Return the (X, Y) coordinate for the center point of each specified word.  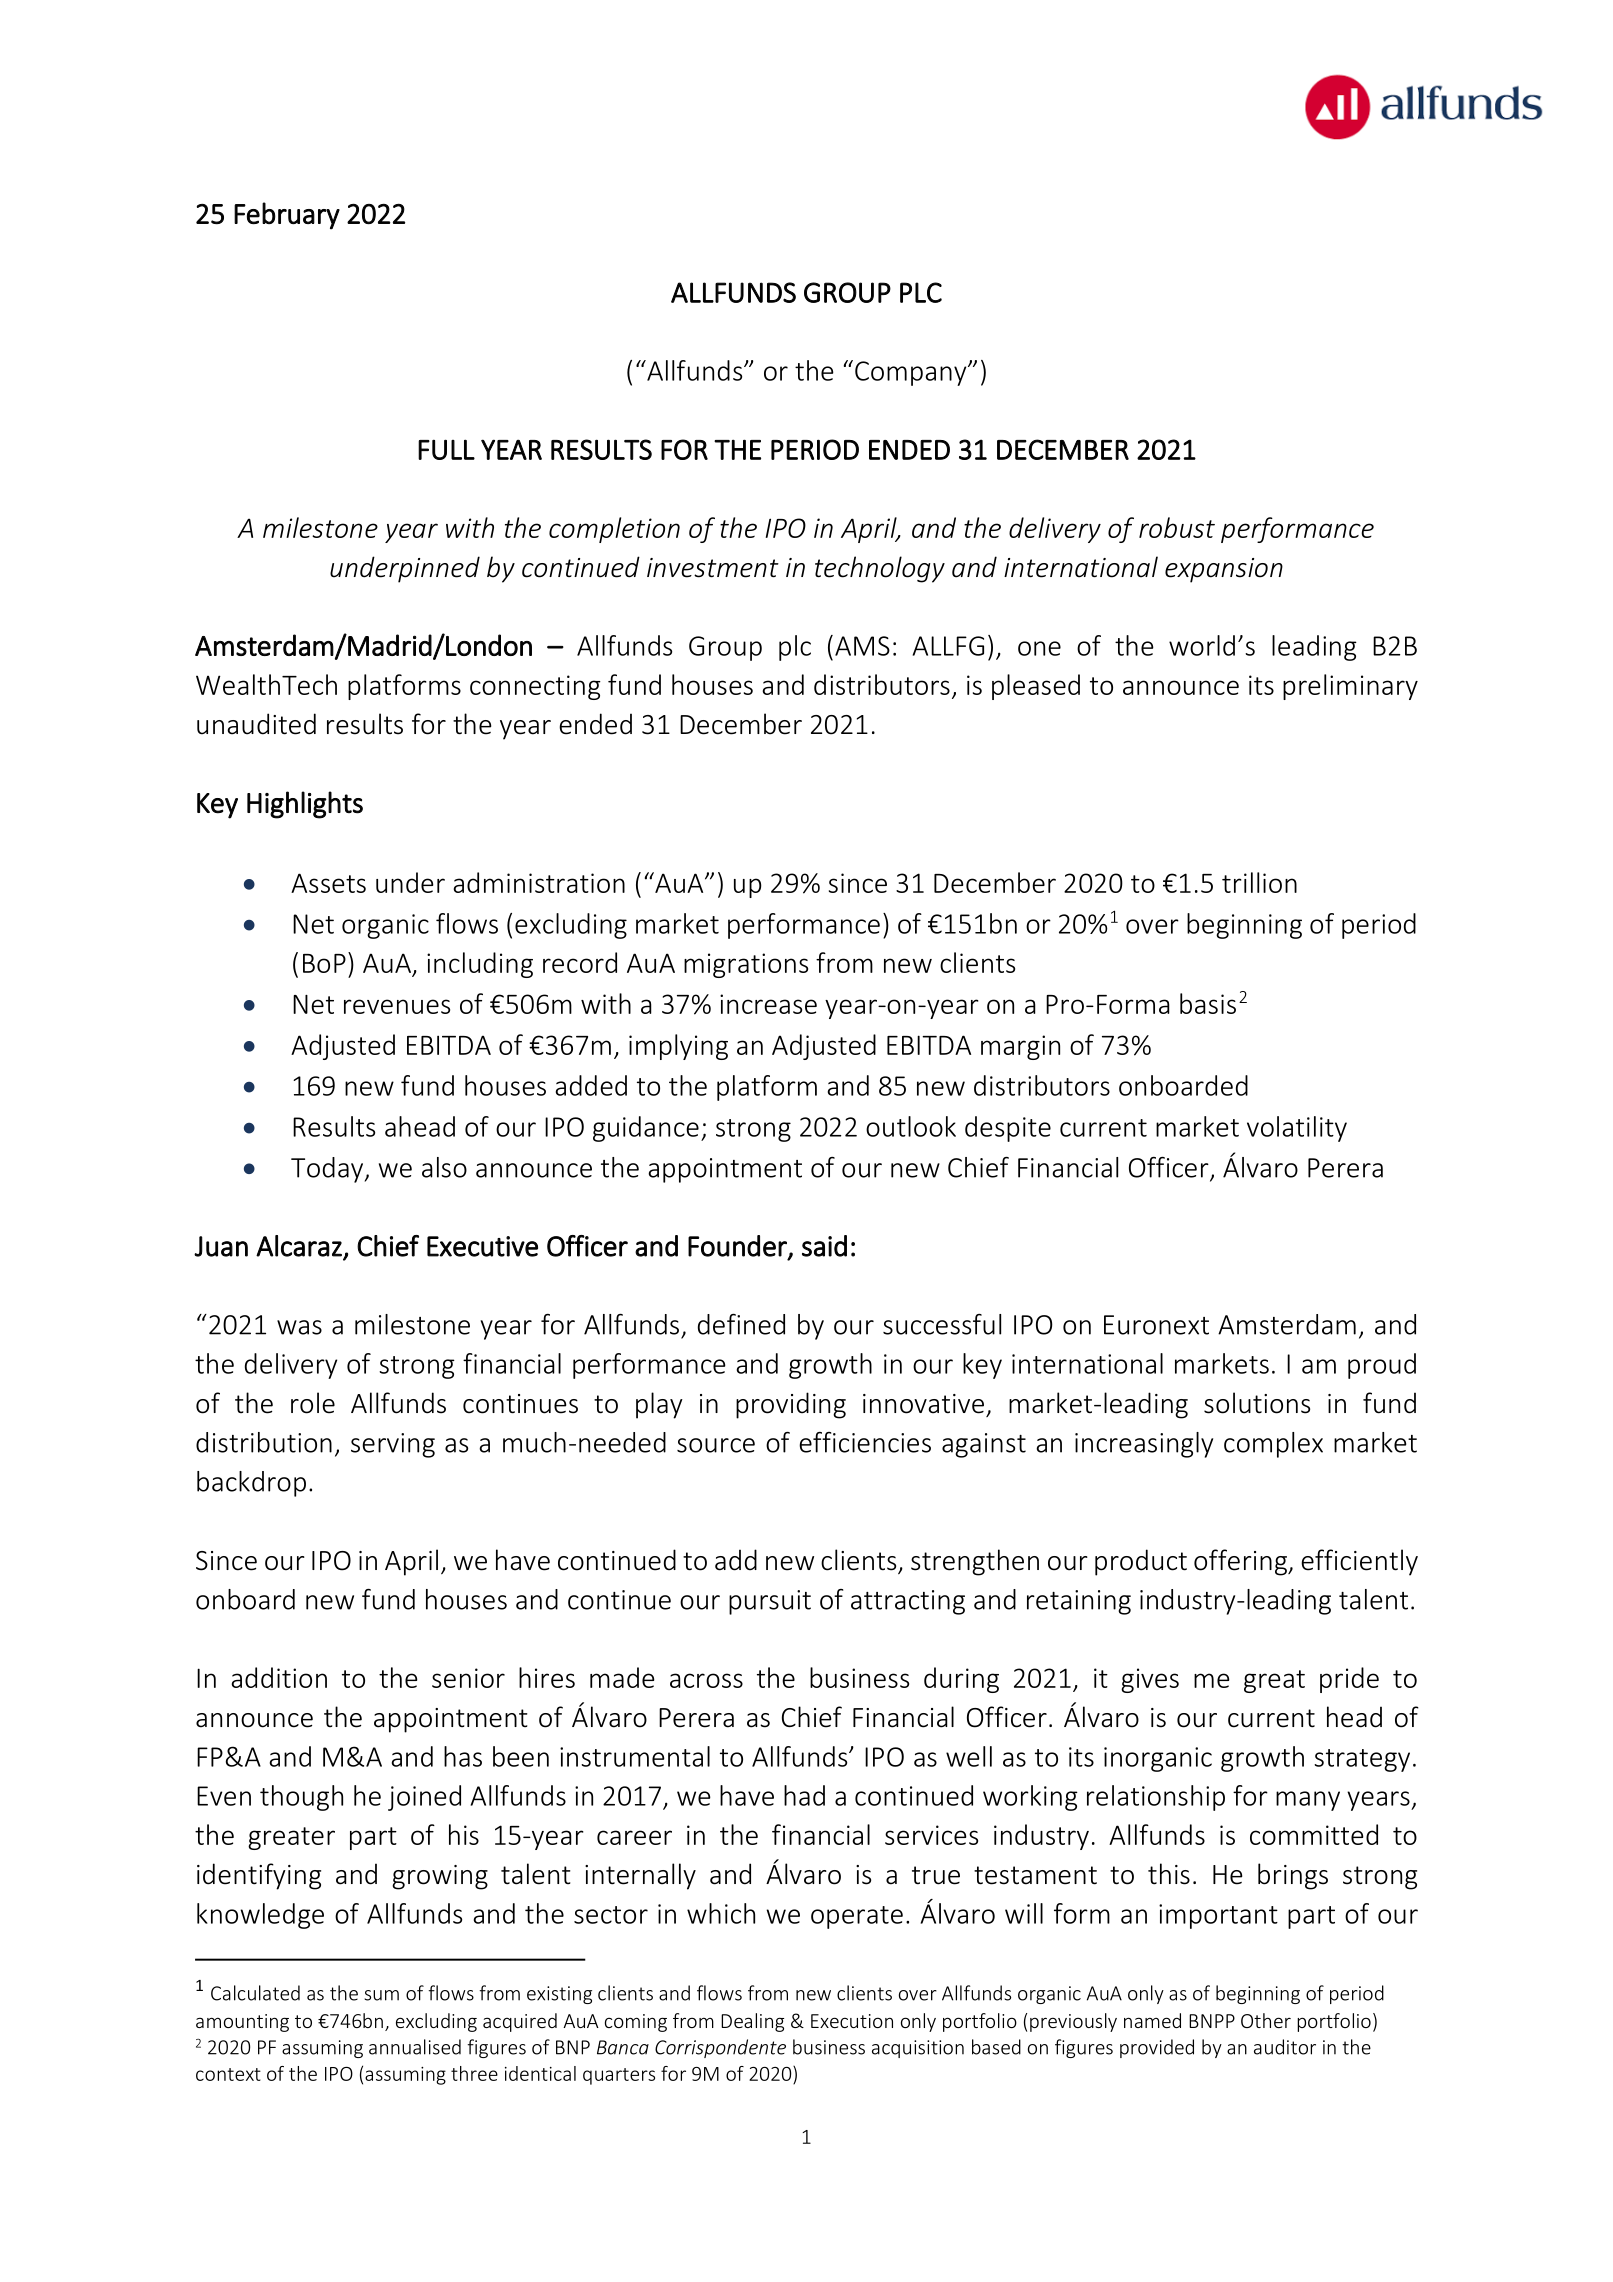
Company (912, 373)
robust (1177, 527)
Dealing (752, 2022)
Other (1266, 2020)
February (287, 216)
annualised (415, 2047)
